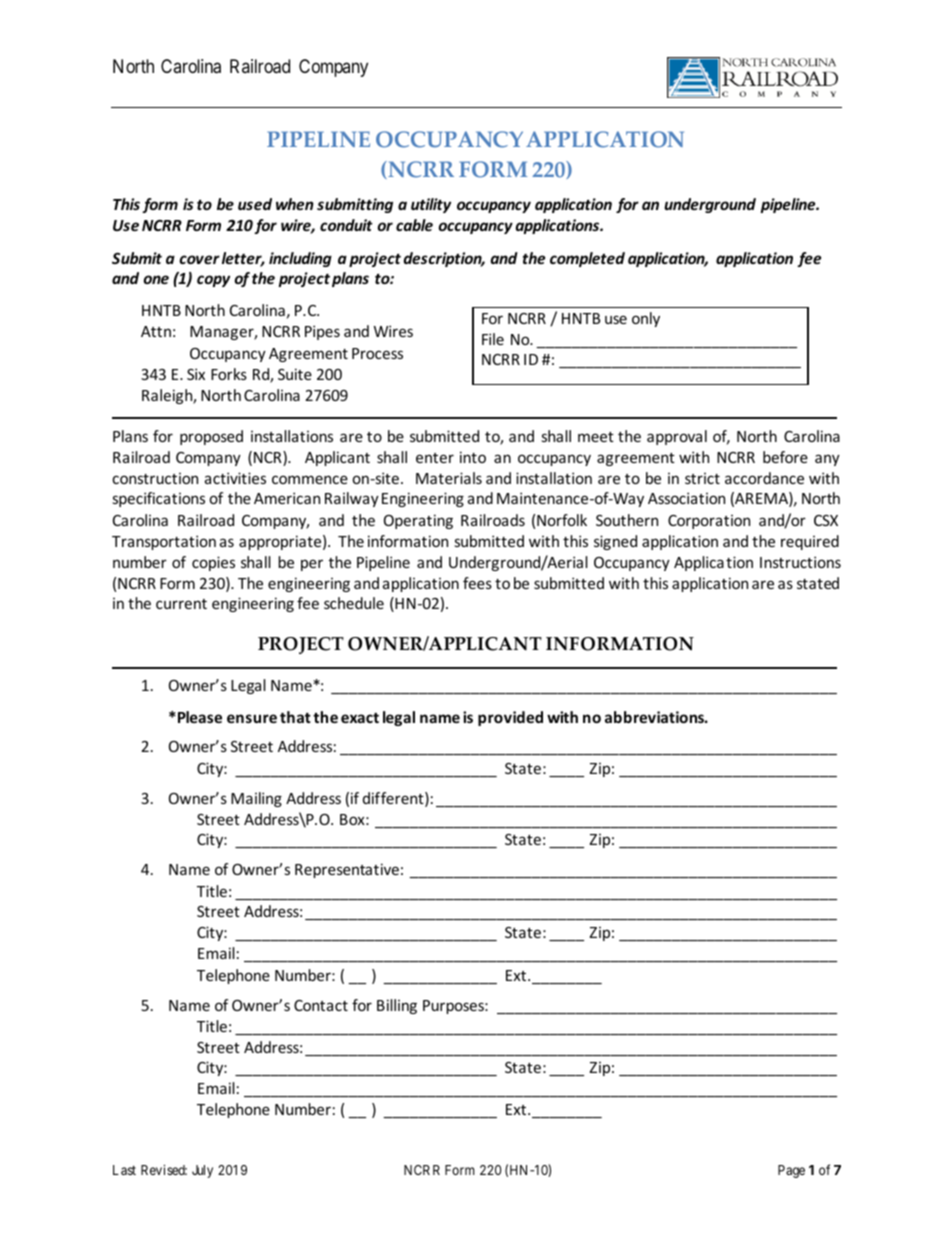 The height and width of the document is (1233, 952). Describe the element at coordinates (800, 562) in the document. I see `Instructions` at that location.
